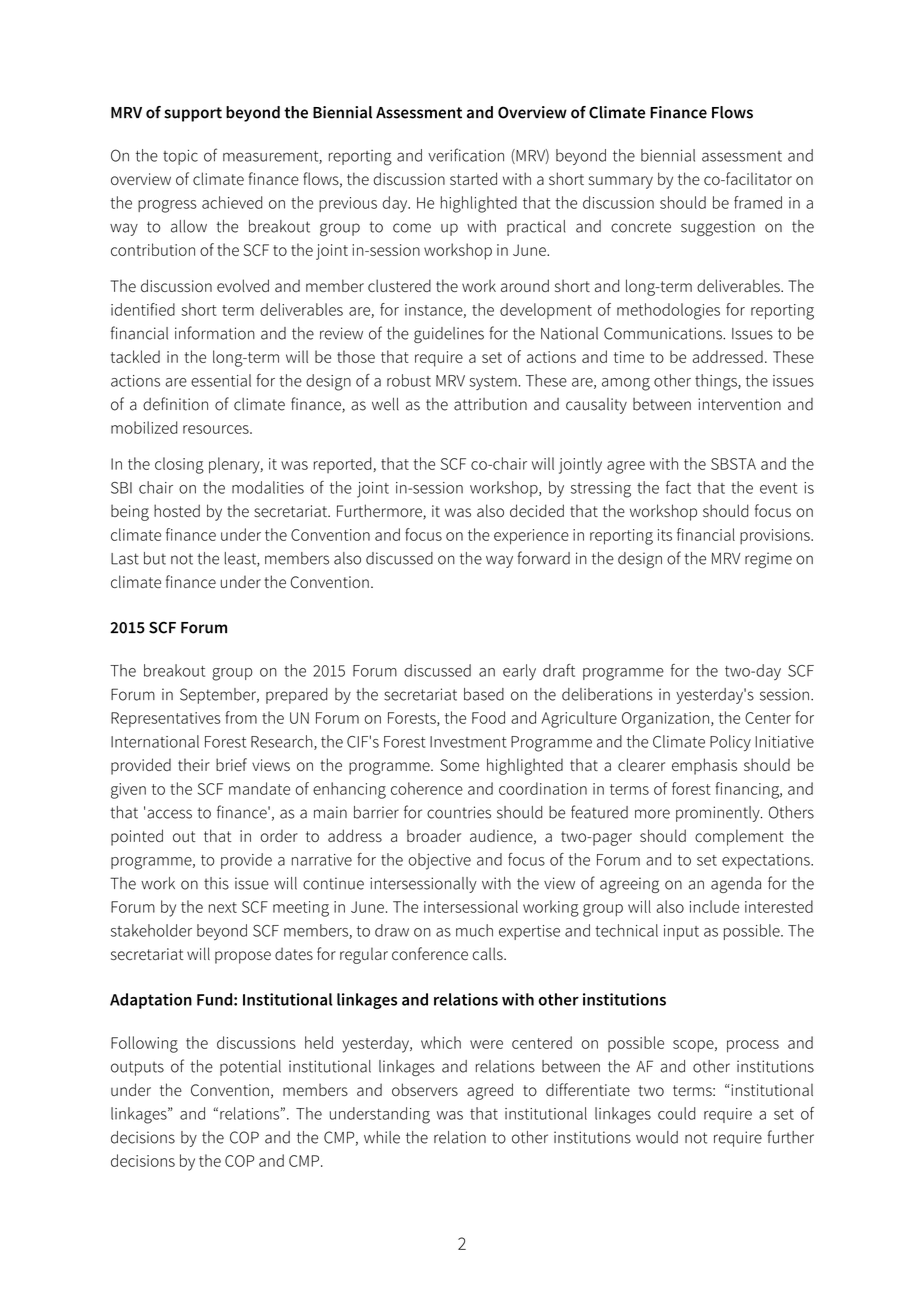 This screenshot has height=1308, width=924. What do you see at coordinates (466, 155) in the screenshot?
I see `verification` at bounding box center [466, 155].
